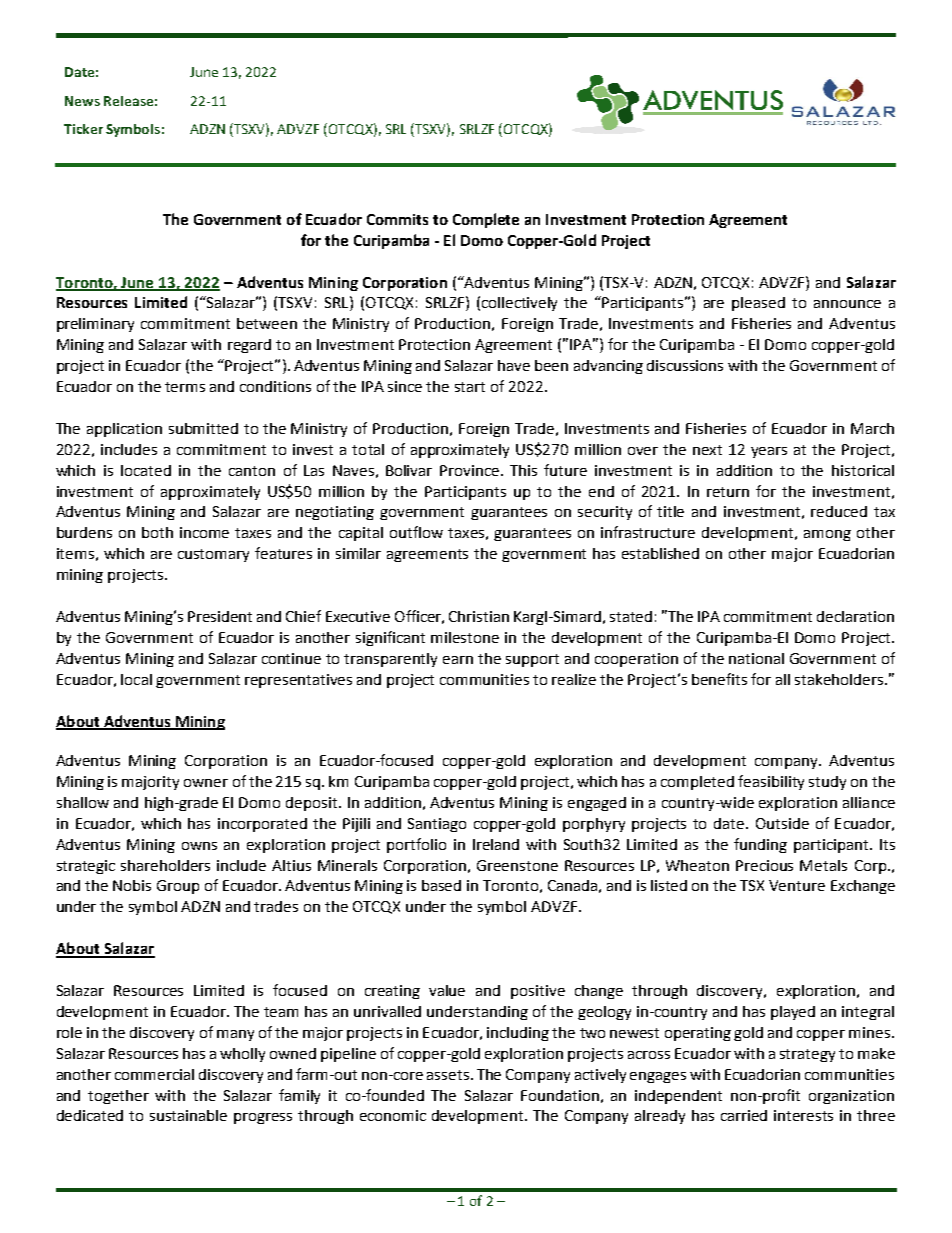 This screenshot has height=1233, width=952. I want to click on start, so click(470, 387).
